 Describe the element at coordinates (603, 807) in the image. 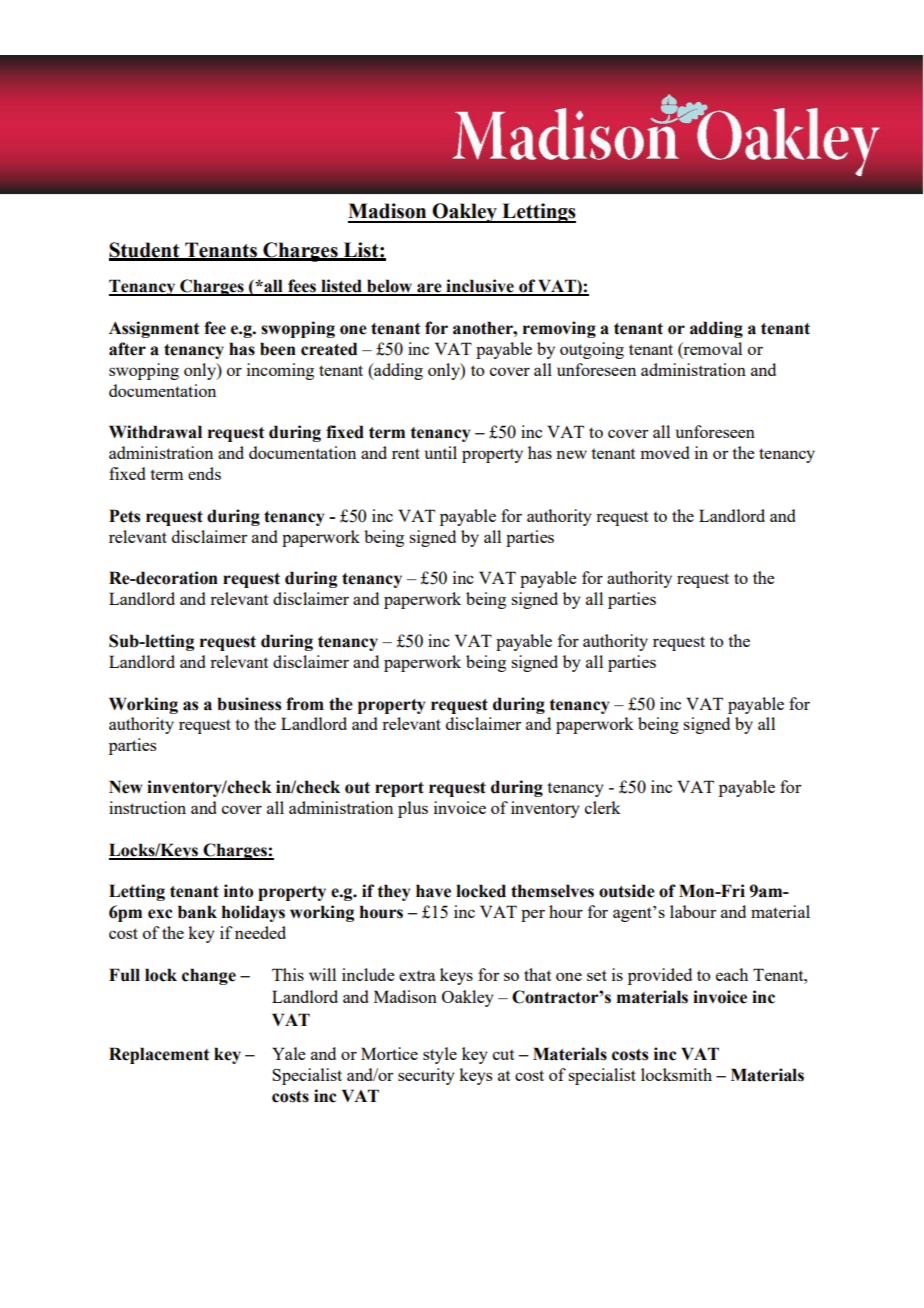

I see `clerk` at that location.
